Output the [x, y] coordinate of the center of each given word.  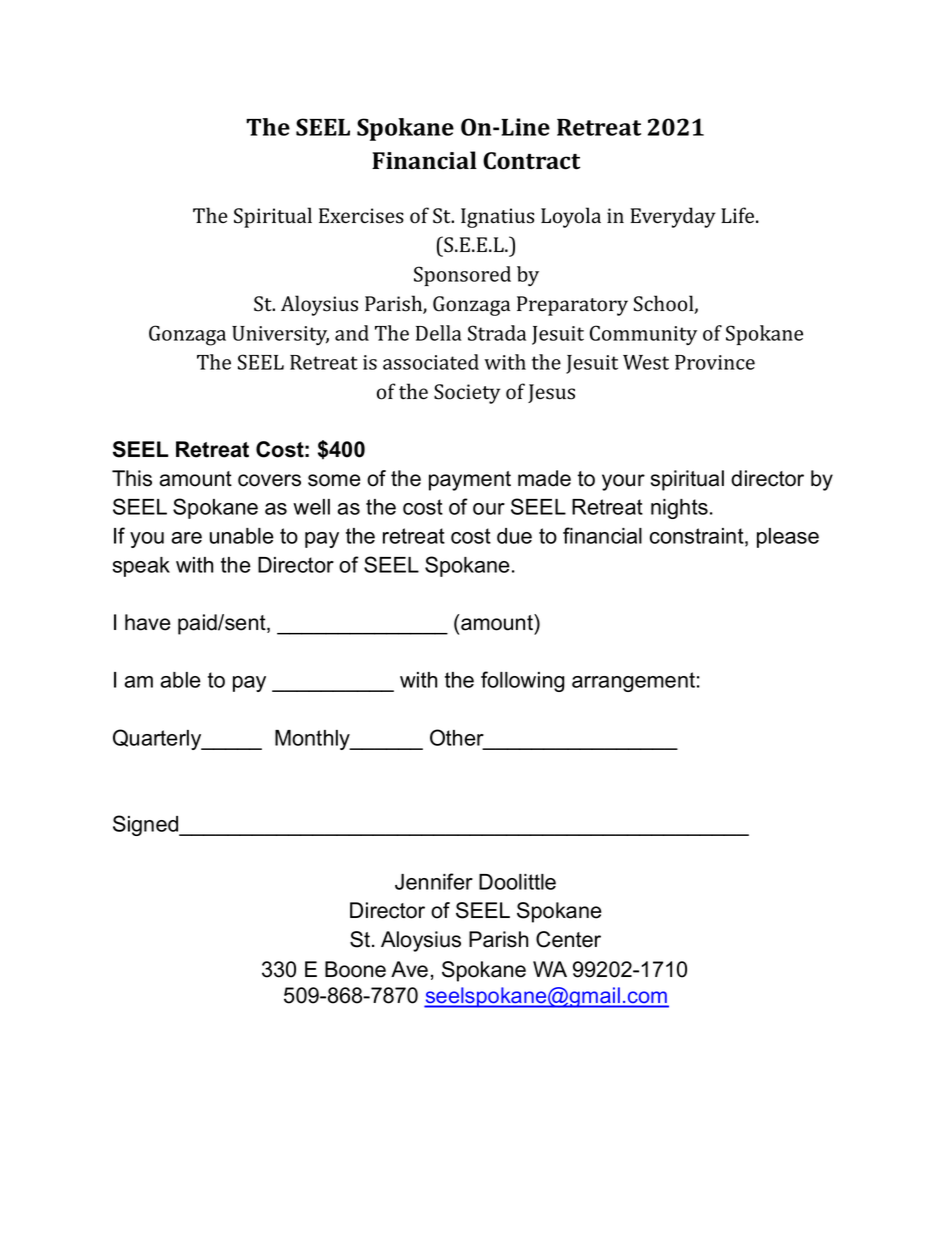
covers [269, 480]
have [148, 622]
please [788, 538]
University [280, 335]
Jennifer [434, 881]
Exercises [361, 216]
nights [679, 509]
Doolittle [517, 882]
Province [715, 362]
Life [739, 215]
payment [470, 481]
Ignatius [497, 218]
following [523, 681]
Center [568, 939]
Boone [355, 969]
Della [439, 333]
